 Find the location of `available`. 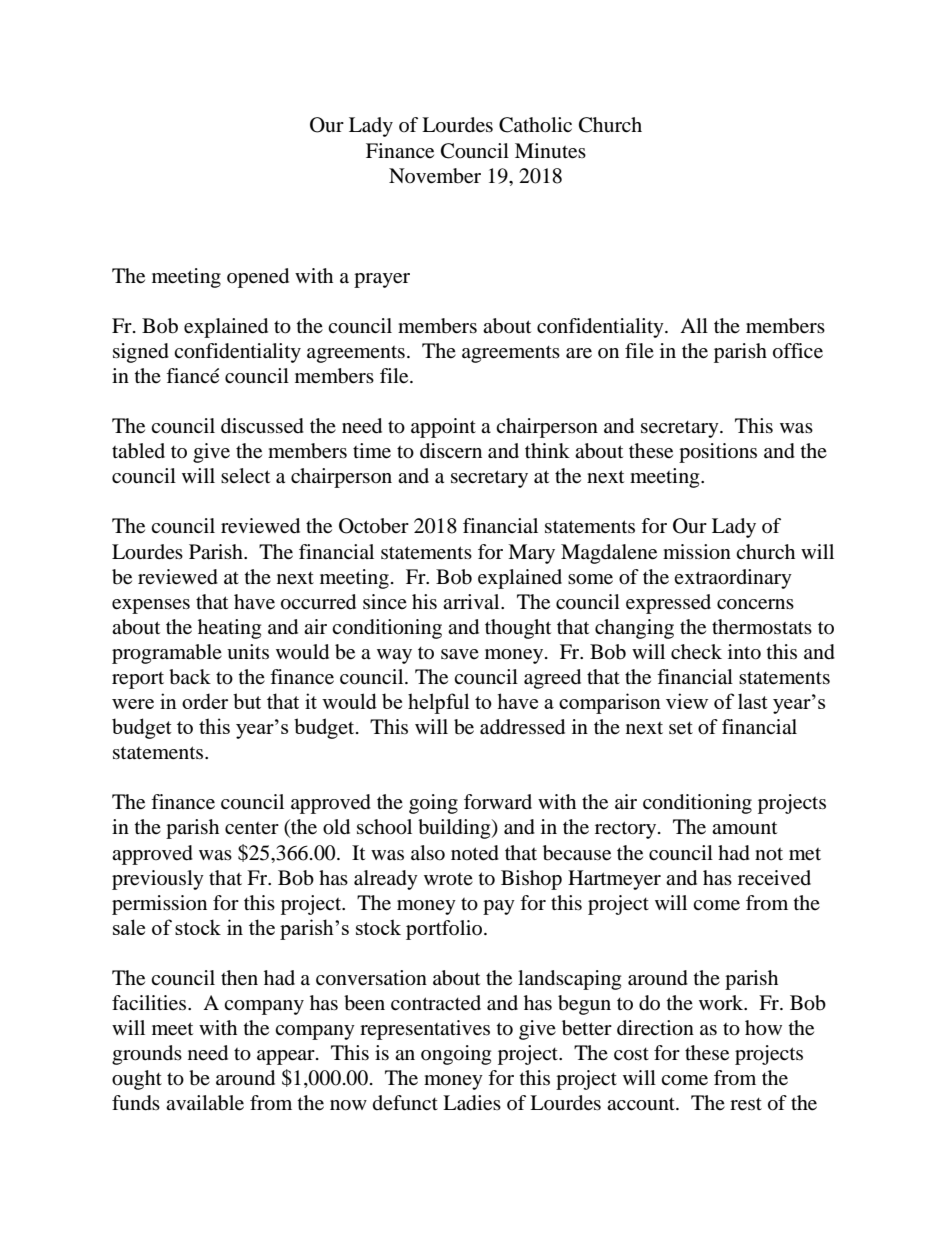

available is located at coordinates (205, 1103).
